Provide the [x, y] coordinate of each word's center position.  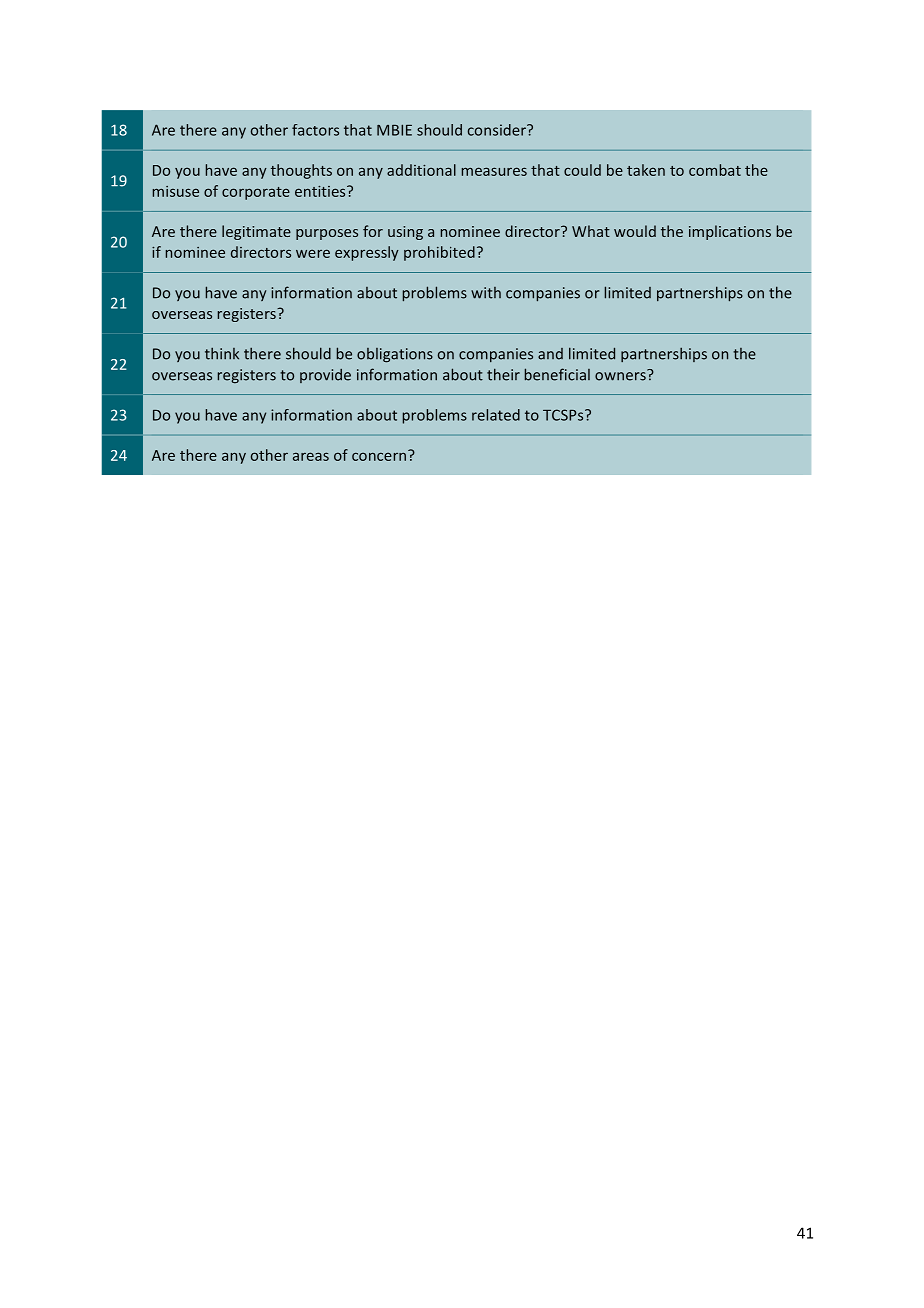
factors [315, 130]
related [496, 415]
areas [311, 456]
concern [380, 455]
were [313, 253]
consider [498, 130]
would [635, 231]
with [486, 293]
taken [646, 170]
